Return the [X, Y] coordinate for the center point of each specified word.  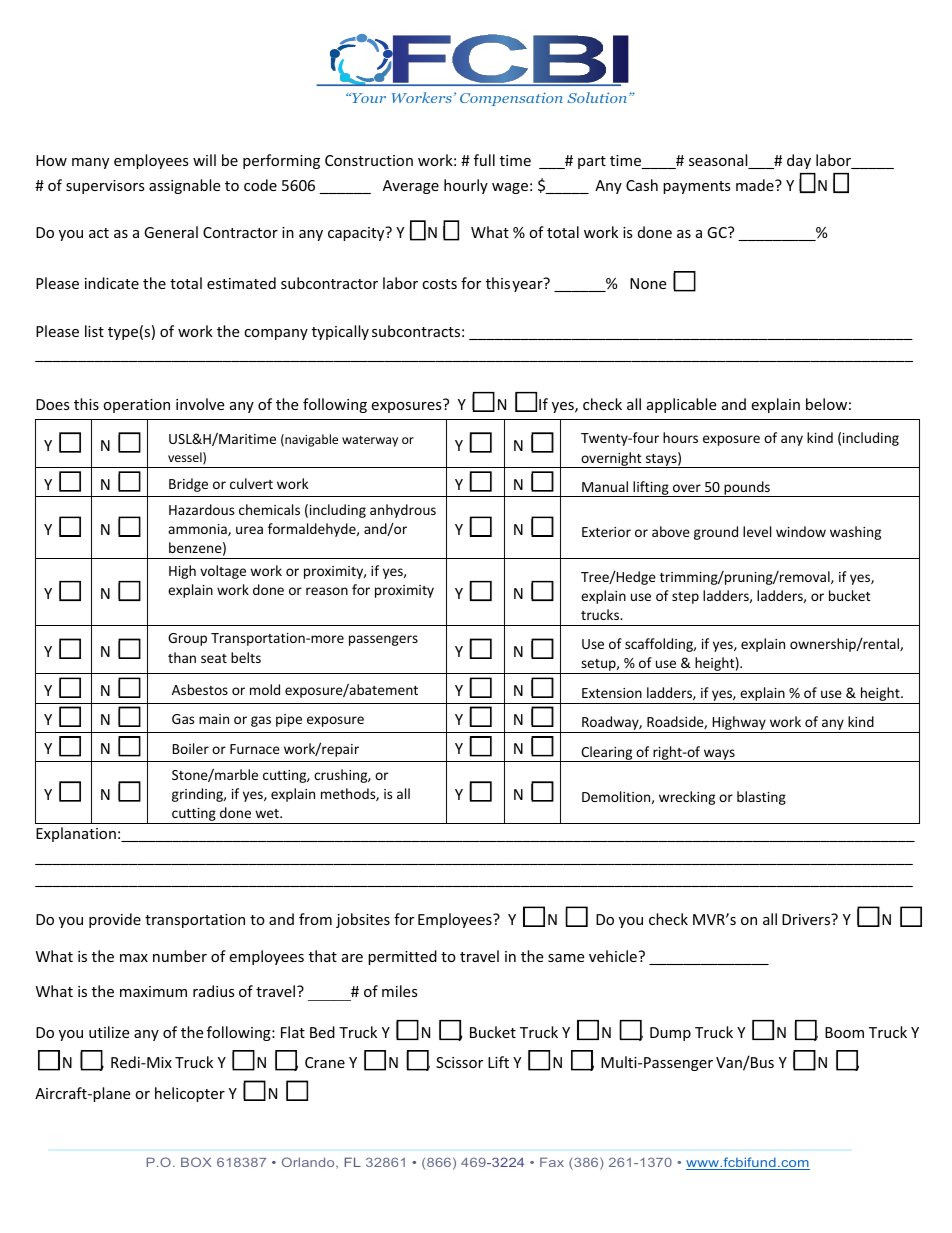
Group [187, 639]
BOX [196, 1162]
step [685, 598]
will [204, 160]
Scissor [459, 1062]
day [799, 161]
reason [327, 591]
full [484, 160]
